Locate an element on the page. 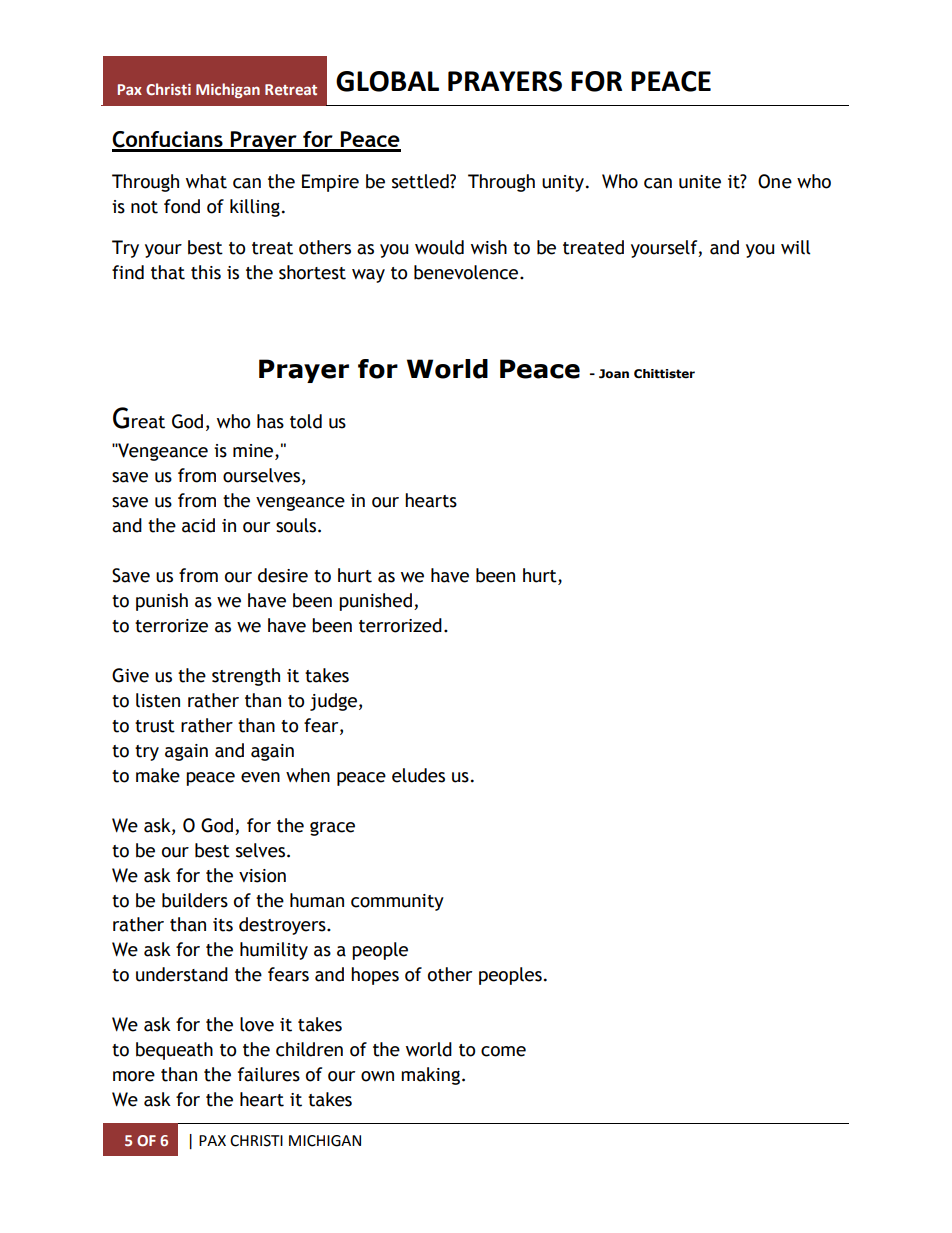 This image has height=1233, width=952. come is located at coordinates (503, 1051).
